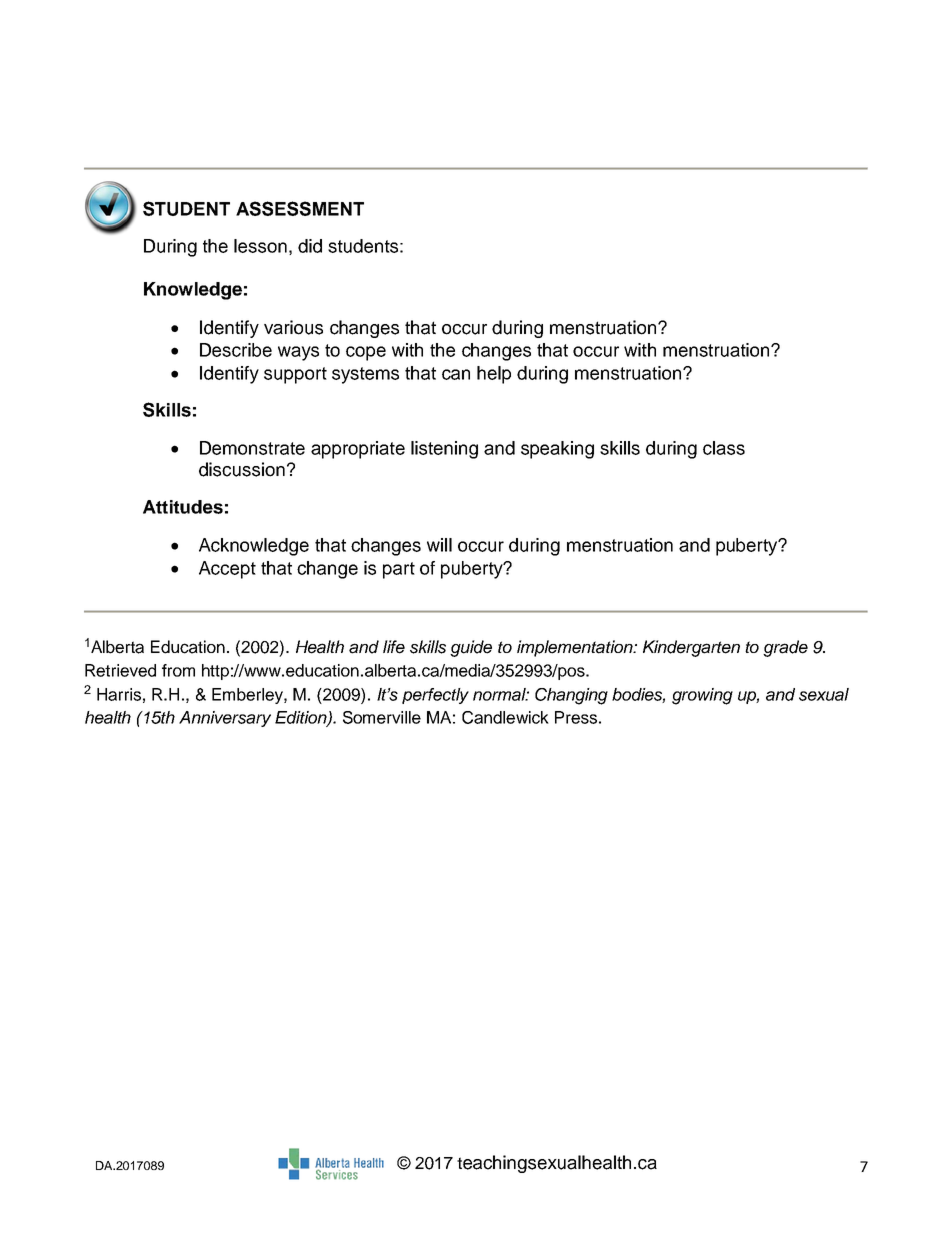 The width and height of the screenshot is (952, 1233). Describe the element at coordinates (399, 570) in the screenshot. I see `part` at that location.
